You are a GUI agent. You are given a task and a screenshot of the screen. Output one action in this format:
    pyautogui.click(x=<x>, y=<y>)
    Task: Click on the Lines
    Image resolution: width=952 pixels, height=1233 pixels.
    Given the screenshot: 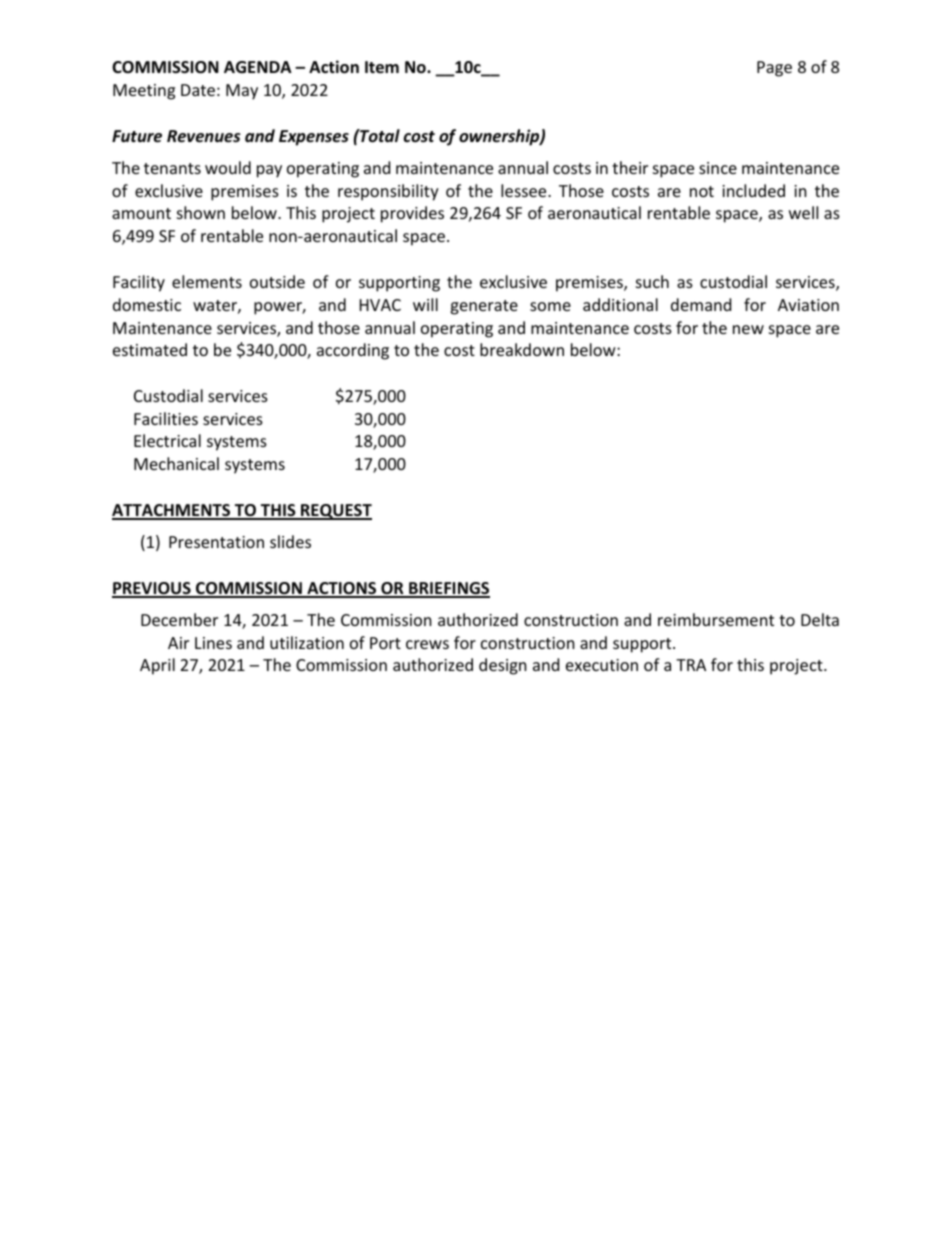 What is the action you would take?
    pyautogui.click(x=213, y=643)
